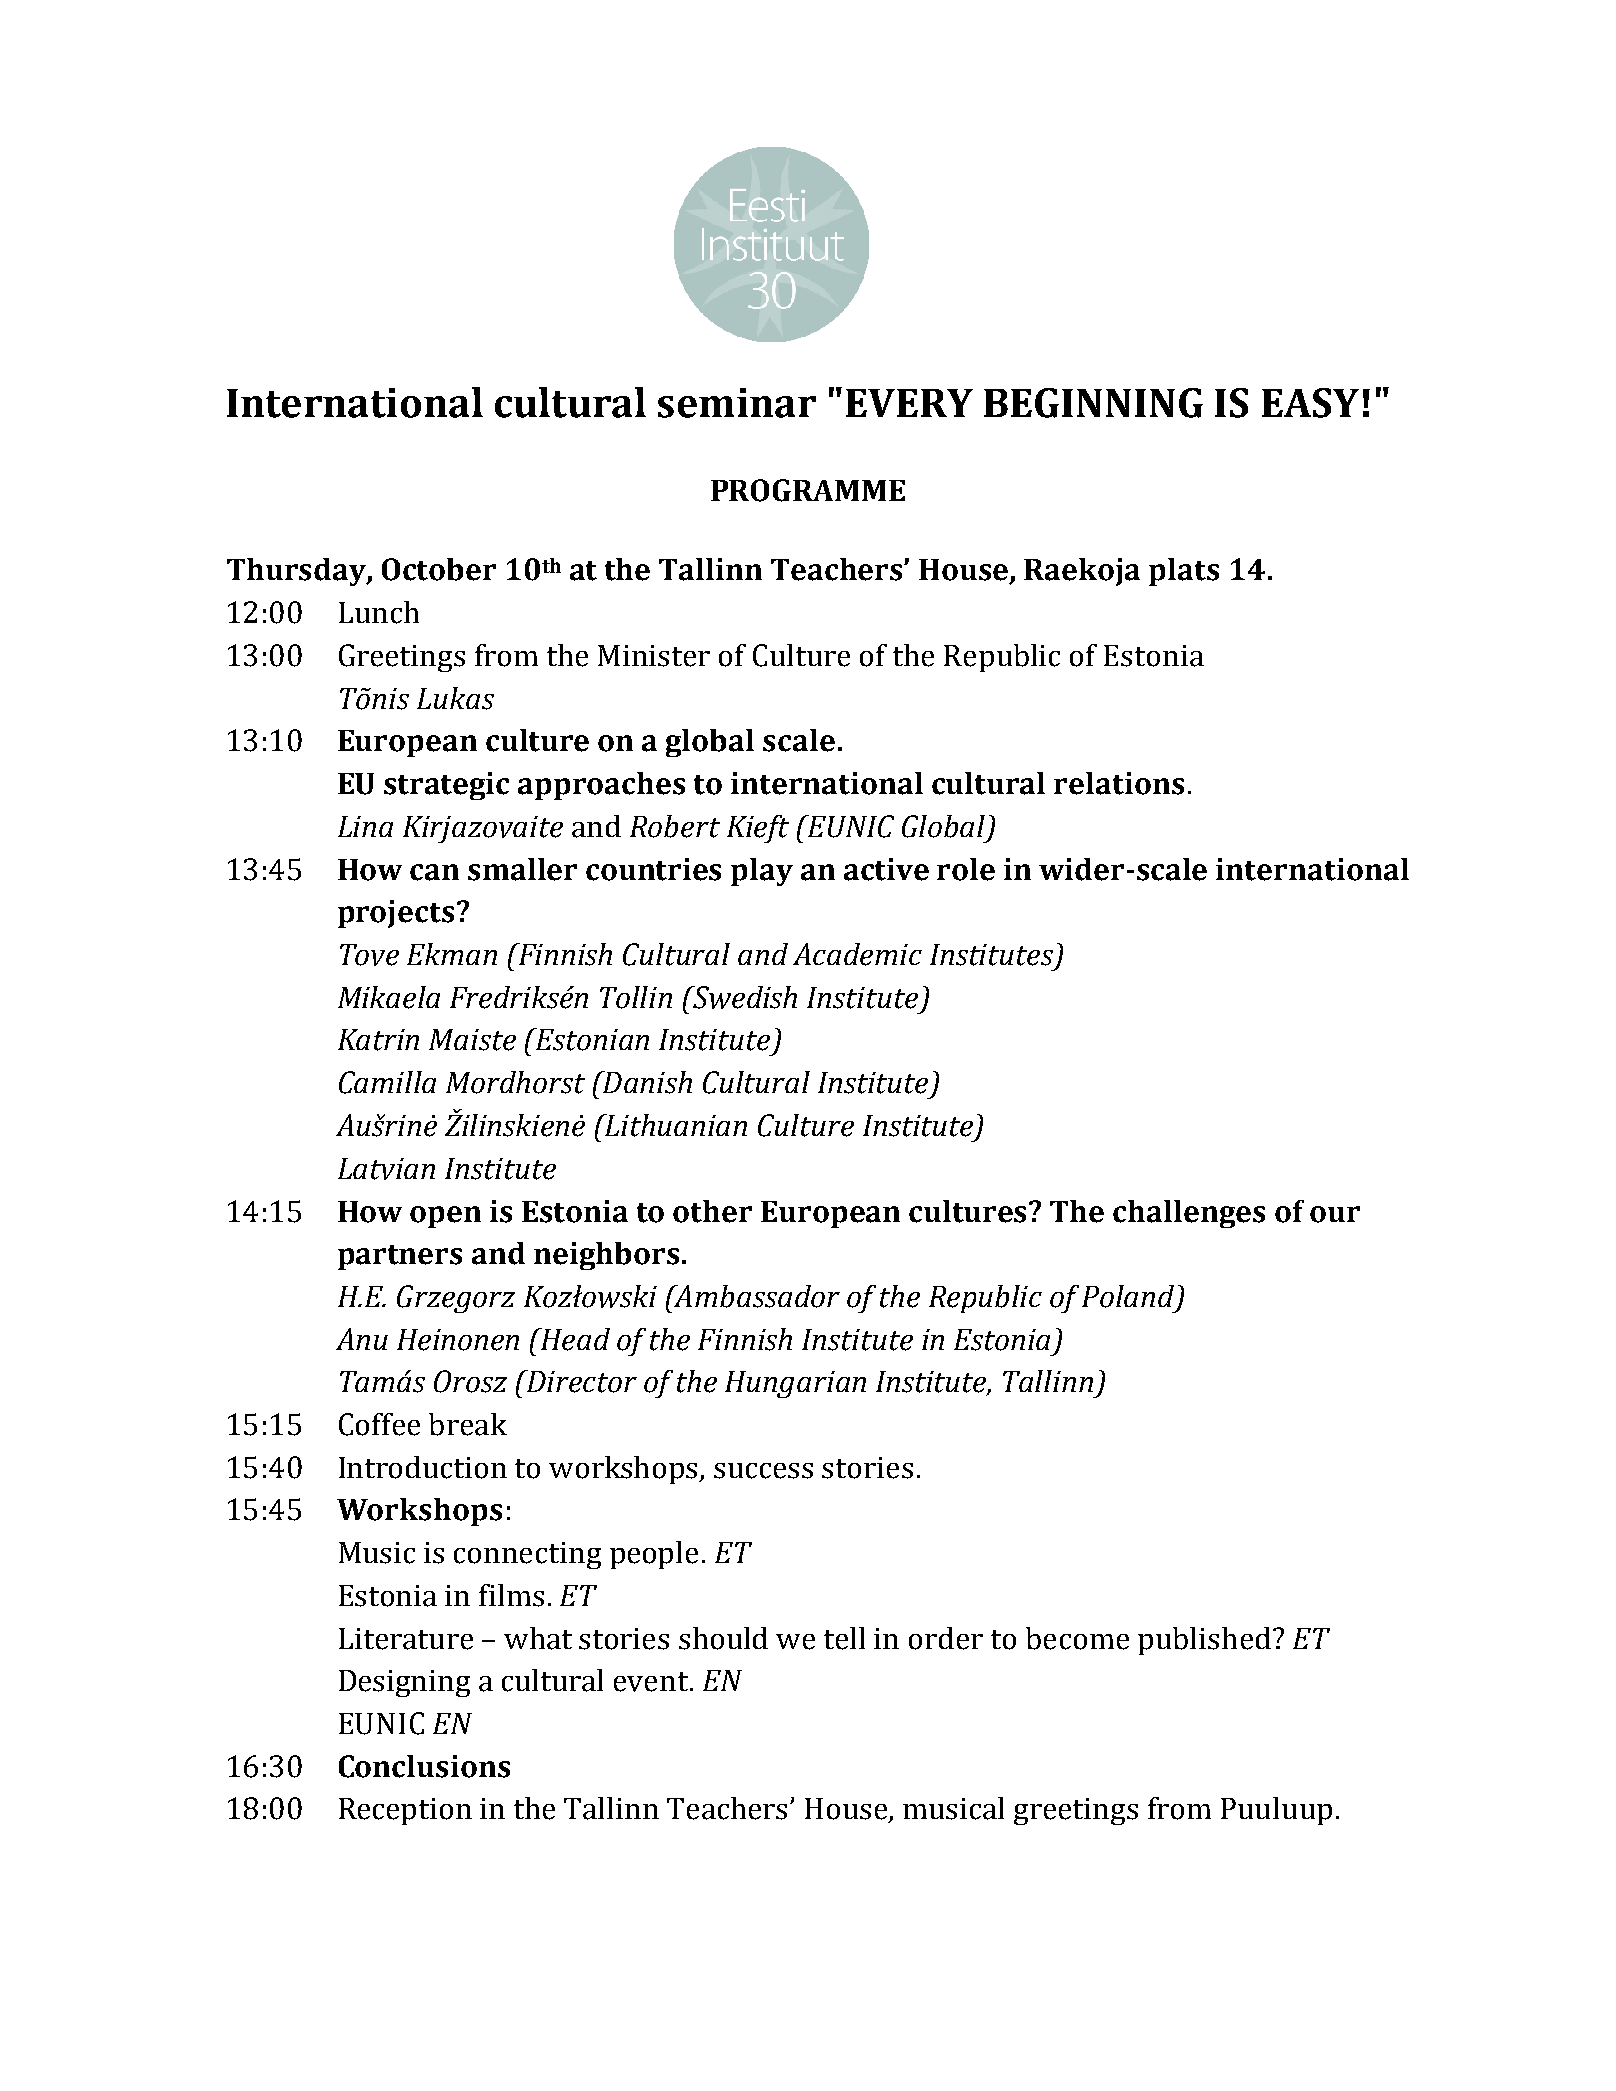 The width and height of the screenshot is (1616, 2091). Describe the element at coordinates (795, 1384) in the screenshot. I see `Hungarian` at that location.
